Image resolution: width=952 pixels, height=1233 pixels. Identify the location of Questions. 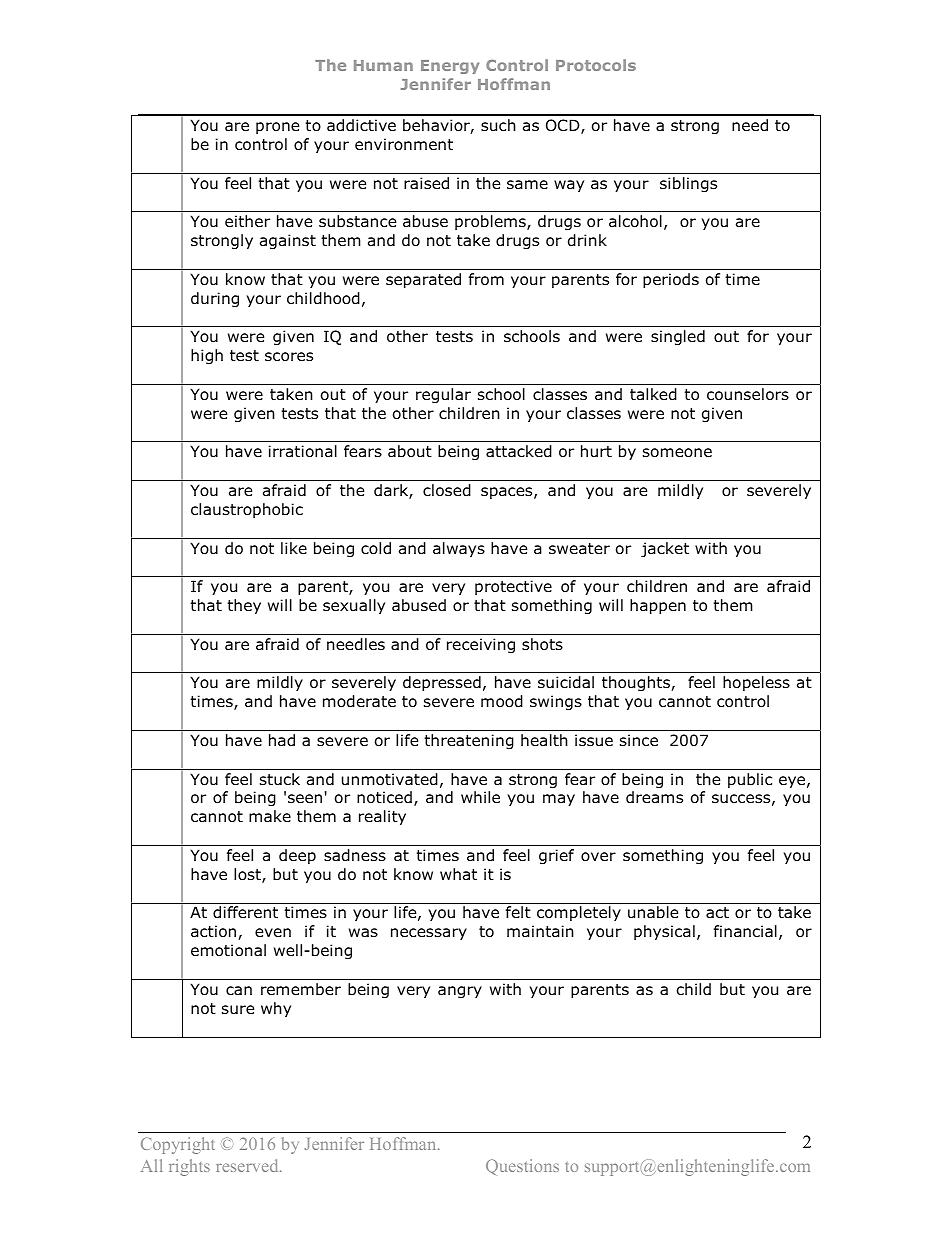
(522, 1167).
